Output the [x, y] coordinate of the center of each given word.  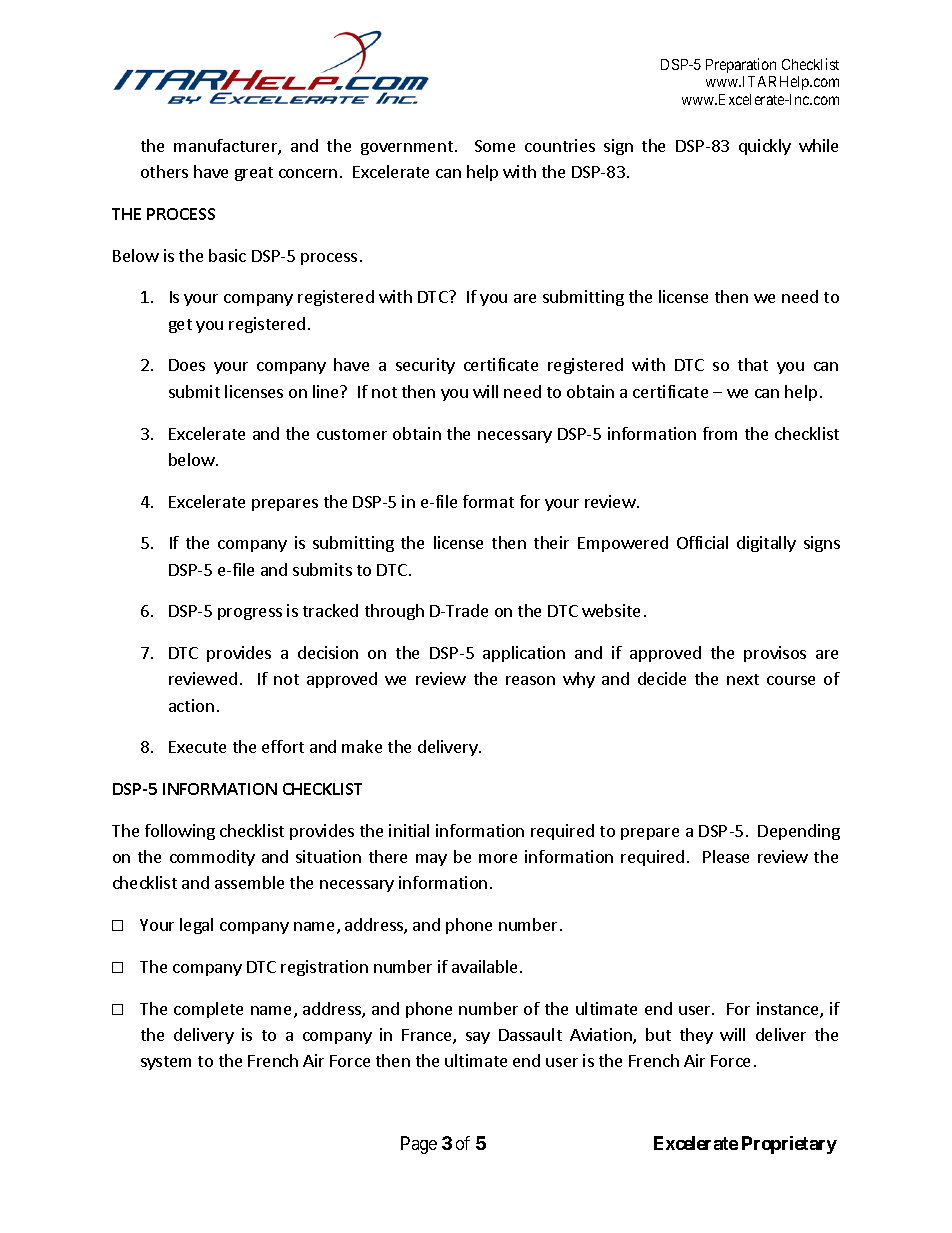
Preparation [741, 65]
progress [250, 614]
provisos [775, 654]
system [166, 1063]
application [524, 654]
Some [495, 146]
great [254, 174]
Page [419, 1145]
